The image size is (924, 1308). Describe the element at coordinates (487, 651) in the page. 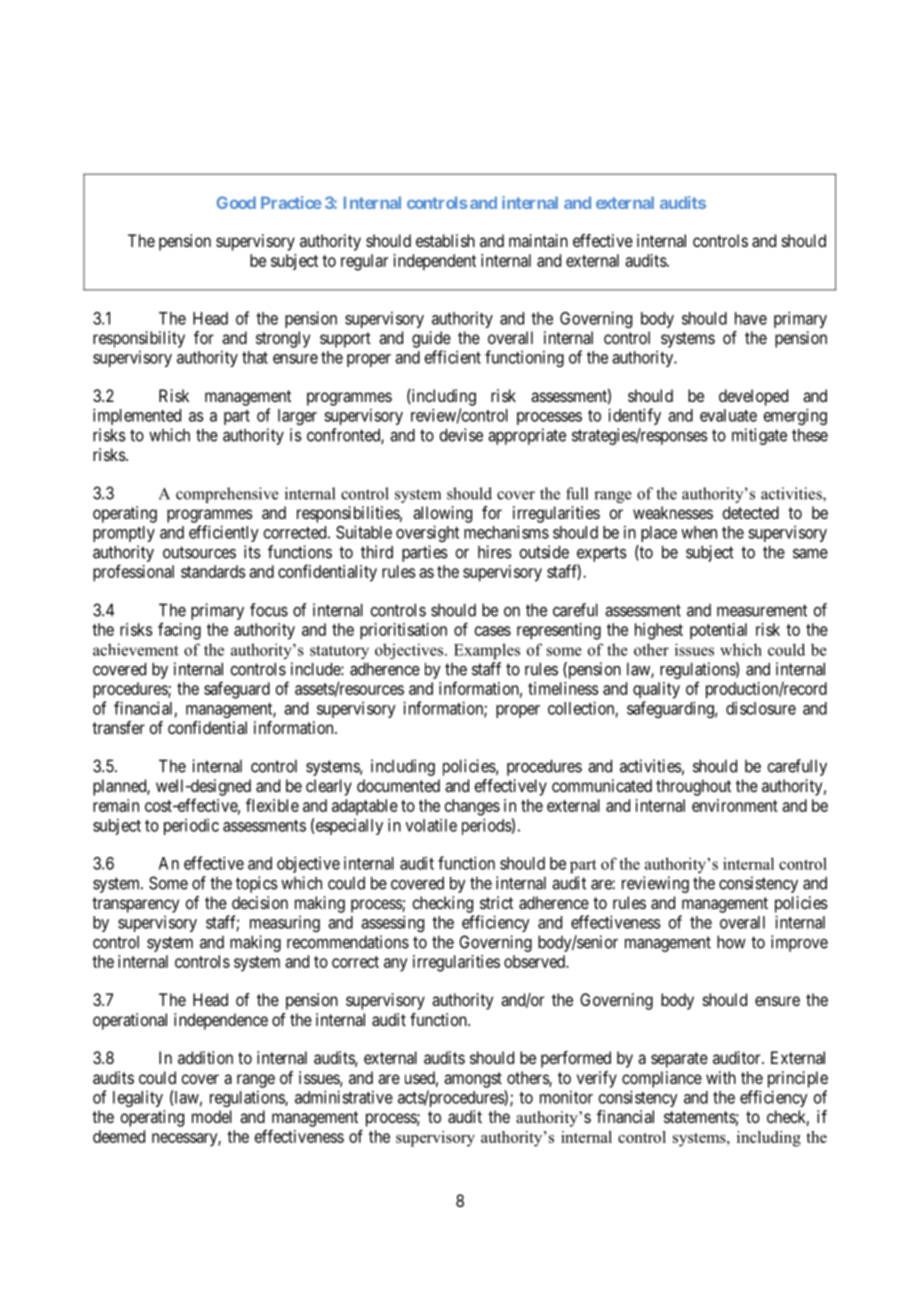

I see `Examples` at that location.
